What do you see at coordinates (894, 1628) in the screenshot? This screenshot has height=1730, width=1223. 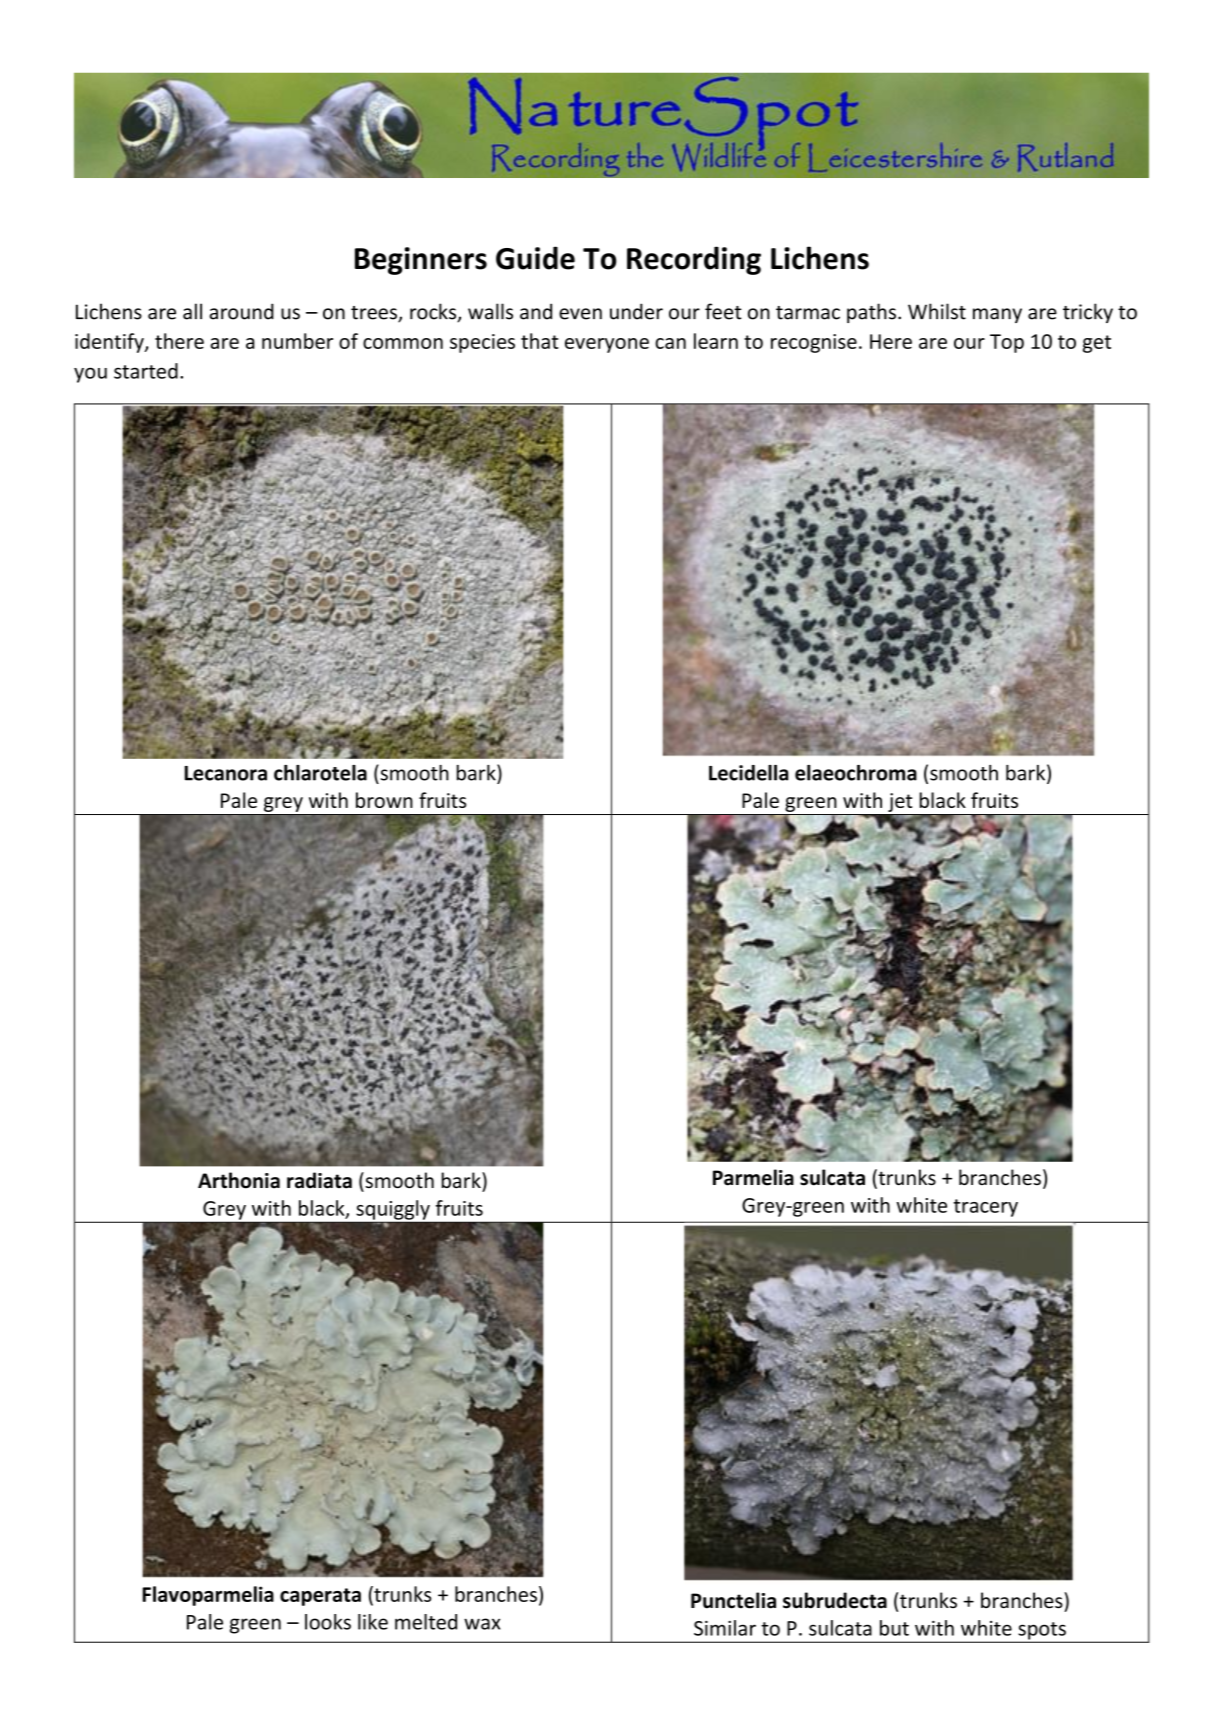 I see `but` at bounding box center [894, 1628].
